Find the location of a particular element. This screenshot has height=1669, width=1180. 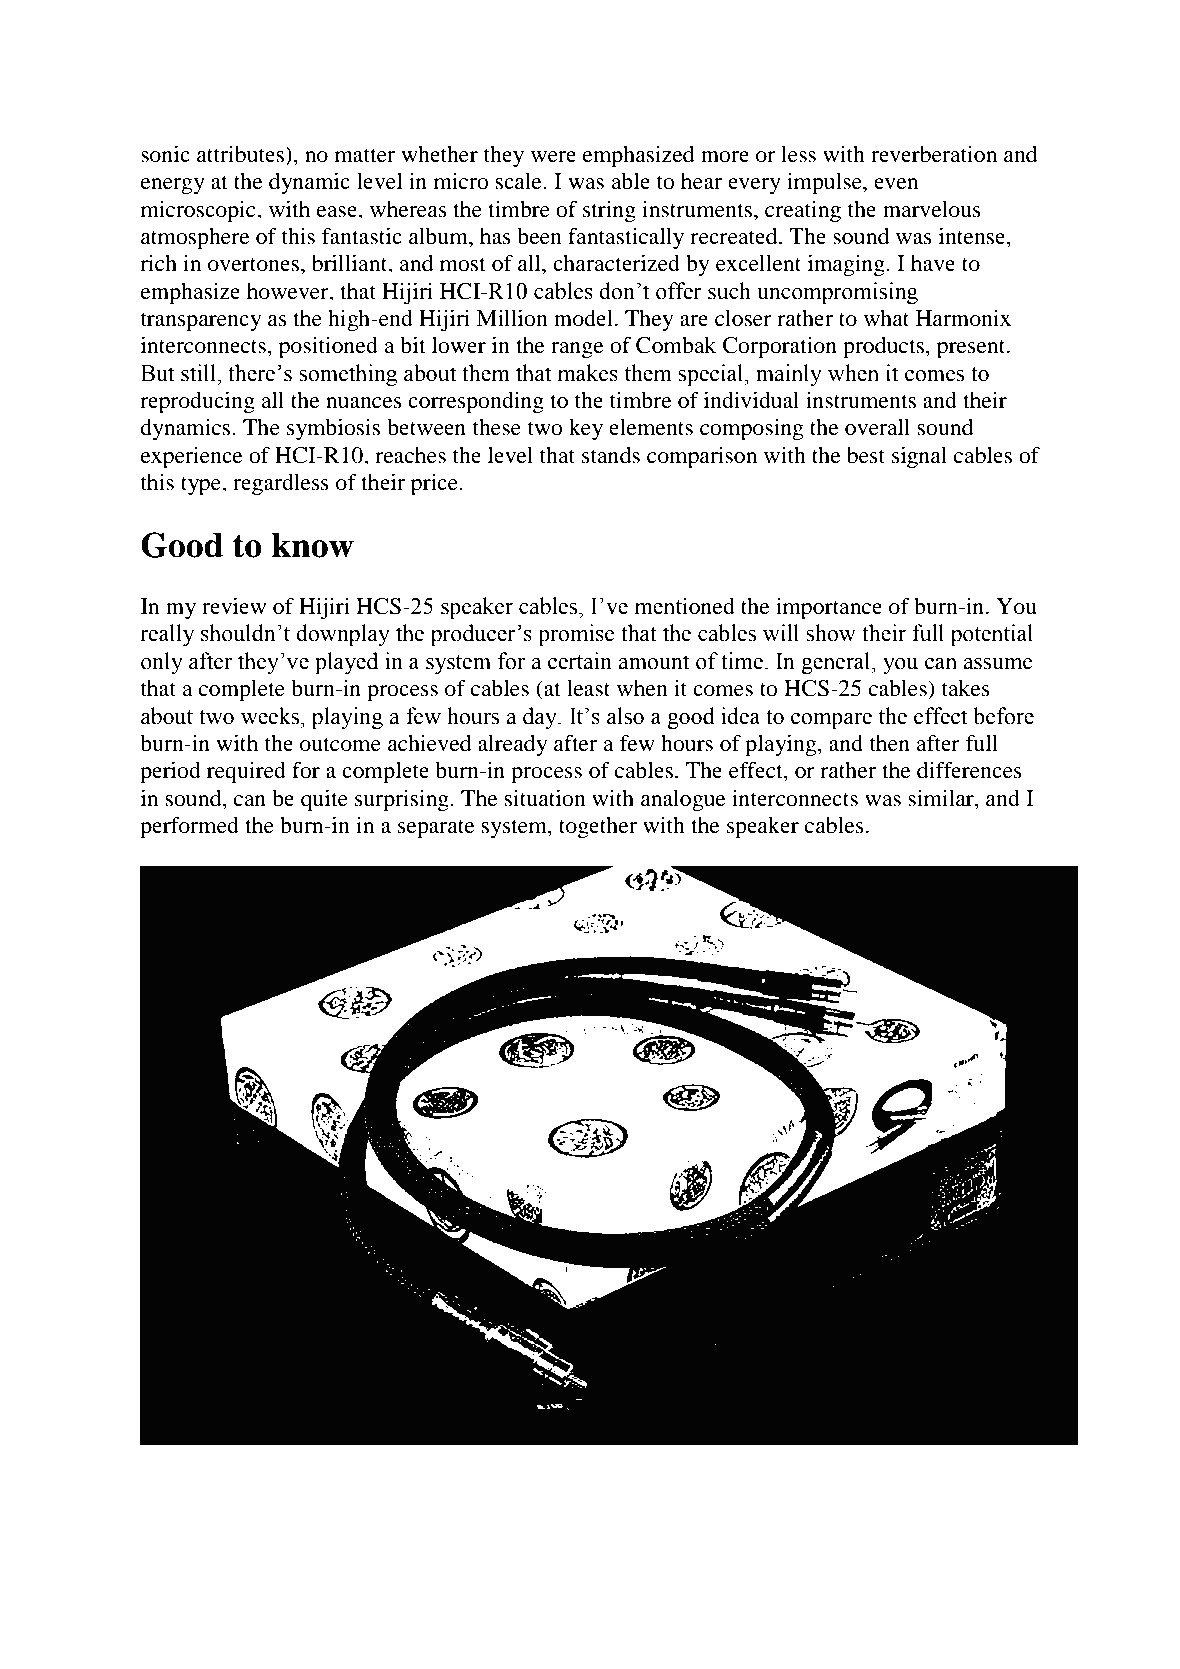

quite is located at coordinates (324, 800).
